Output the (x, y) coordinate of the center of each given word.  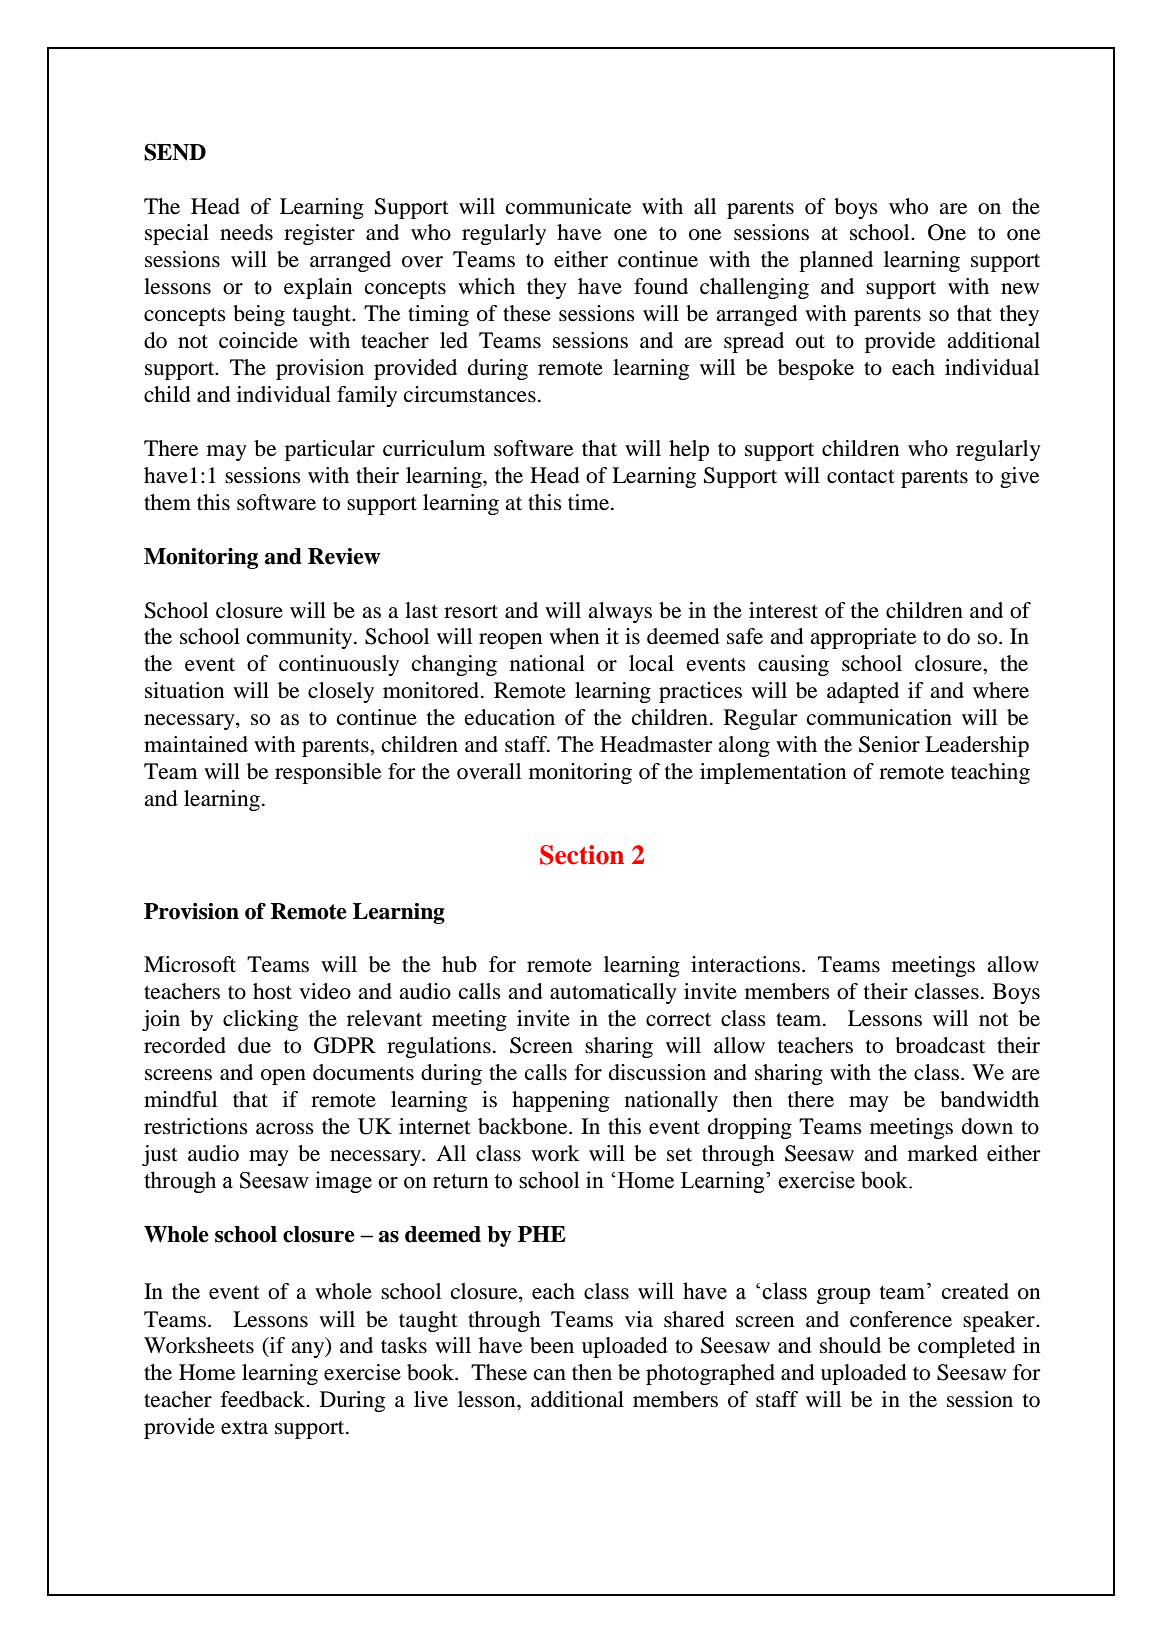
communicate (568, 206)
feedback (264, 1399)
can (550, 1375)
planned (836, 261)
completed (966, 1347)
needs (246, 232)
